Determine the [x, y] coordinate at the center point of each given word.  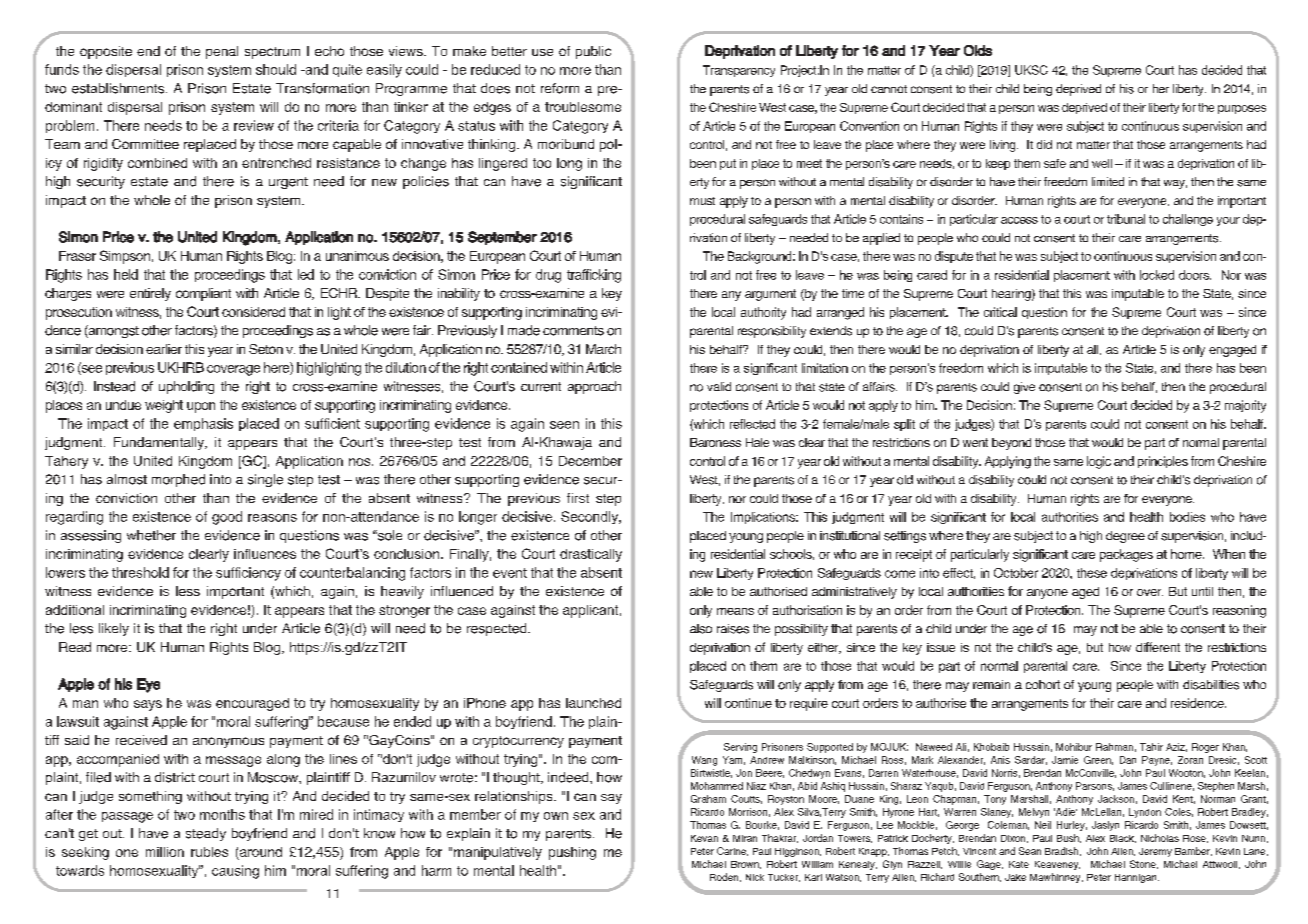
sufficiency [248, 574]
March [603, 349]
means [735, 611]
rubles [209, 852]
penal [222, 52]
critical [1000, 312]
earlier [164, 349]
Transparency [739, 71]
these [1092, 573]
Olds [978, 50]
